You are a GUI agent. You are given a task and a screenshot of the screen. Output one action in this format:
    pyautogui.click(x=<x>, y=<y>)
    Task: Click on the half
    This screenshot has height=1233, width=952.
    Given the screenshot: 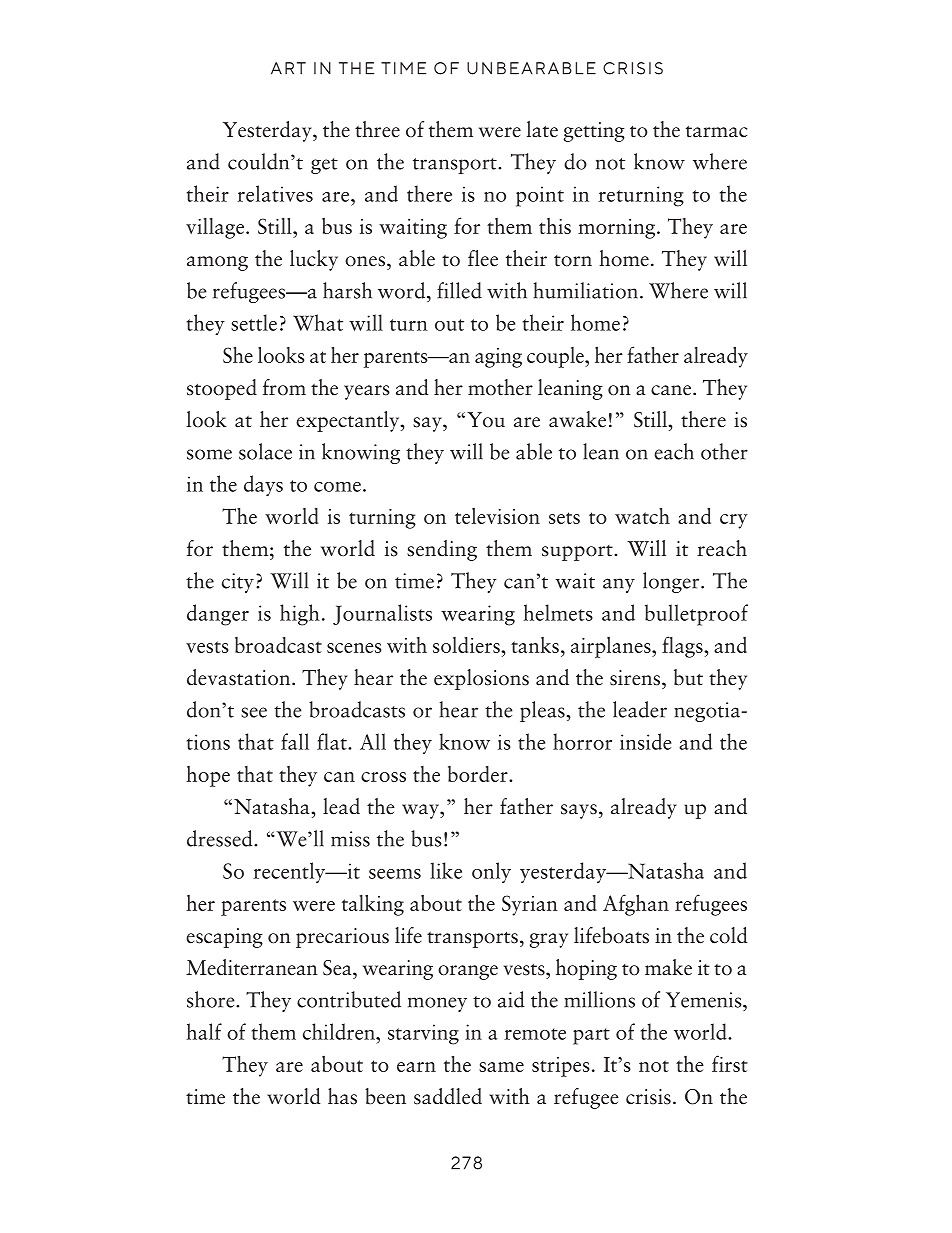 What is the action you would take?
    pyautogui.click(x=204, y=1031)
